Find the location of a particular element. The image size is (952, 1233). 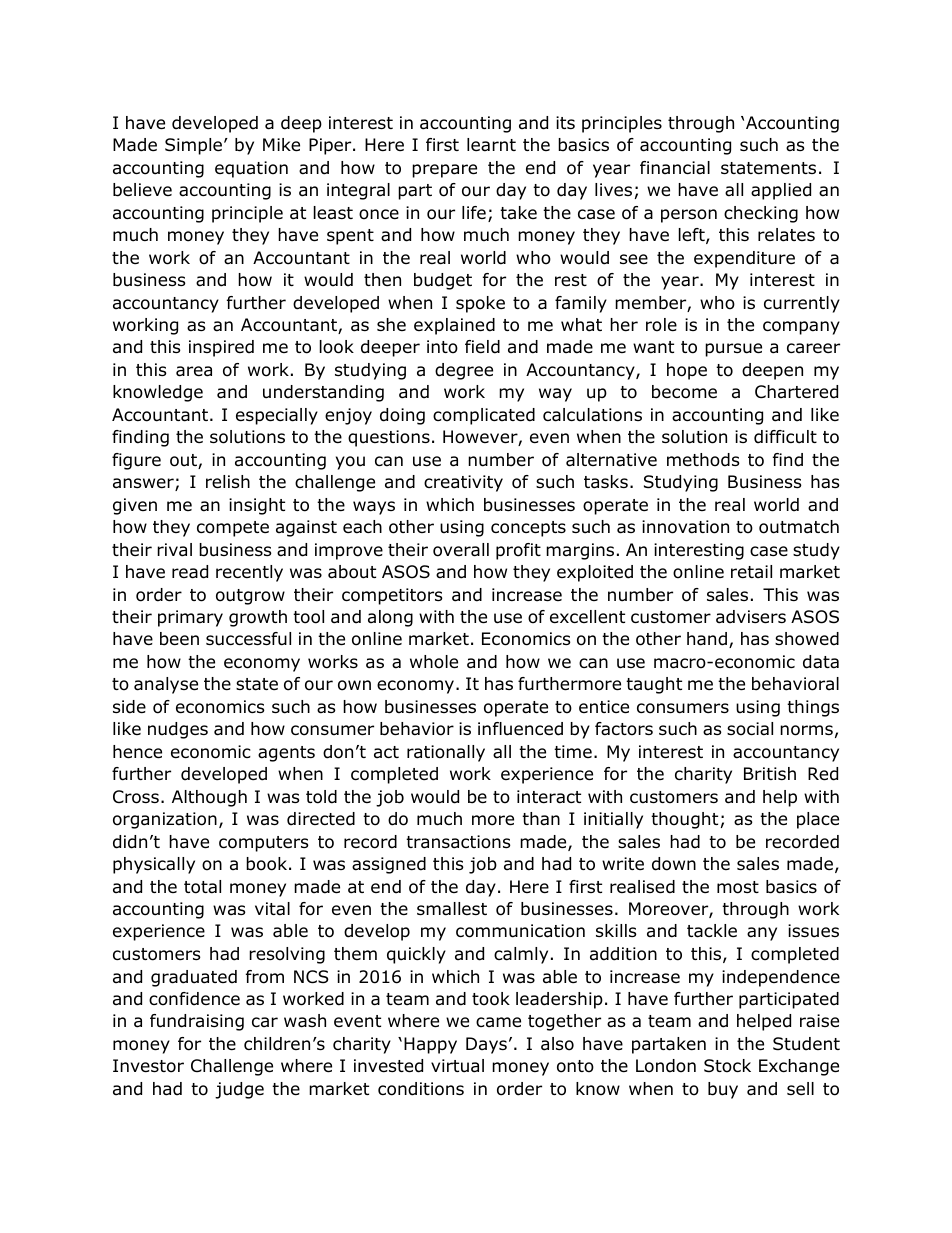

relish is located at coordinates (228, 482).
